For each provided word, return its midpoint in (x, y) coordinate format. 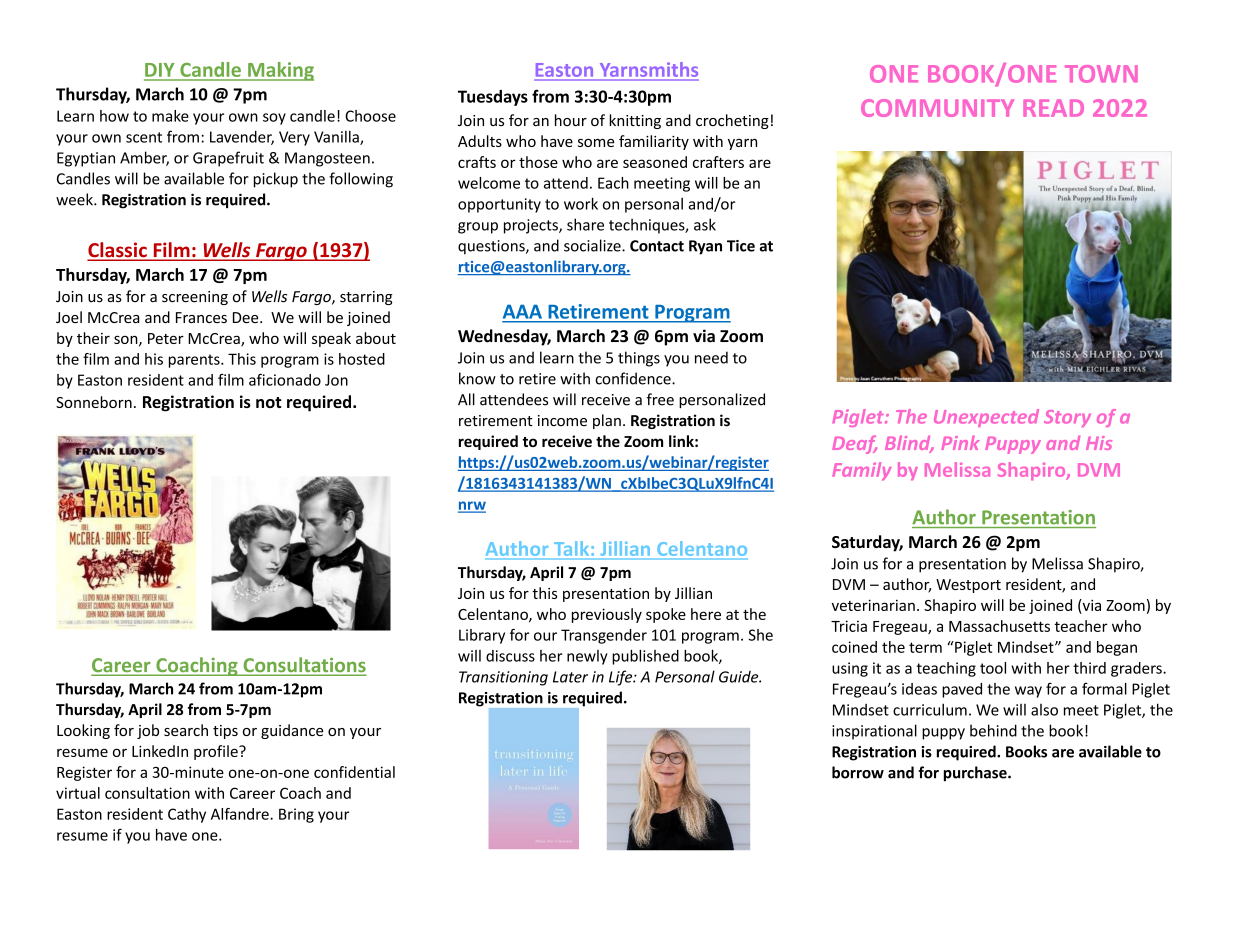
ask (705, 224)
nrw (472, 506)
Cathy (187, 815)
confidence (634, 378)
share (585, 224)
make (170, 116)
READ (1053, 108)
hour (571, 120)
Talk (571, 550)
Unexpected (986, 418)
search (186, 730)
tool (993, 668)
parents (195, 361)
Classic (118, 251)
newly (587, 657)
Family (861, 471)
